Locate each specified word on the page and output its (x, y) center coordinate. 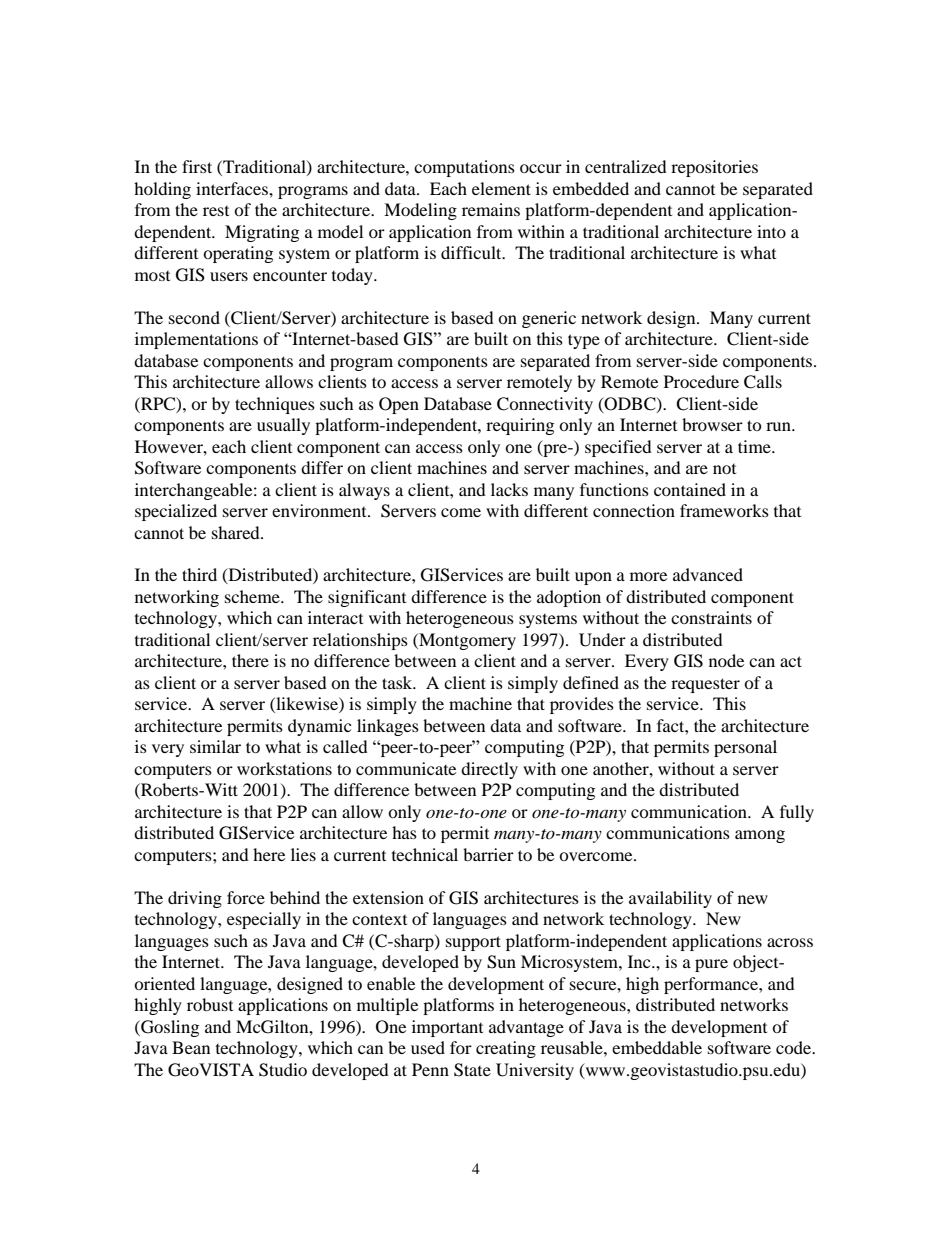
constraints (711, 617)
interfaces (233, 188)
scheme (253, 596)
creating (506, 1049)
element (501, 188)
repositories (714, 168)
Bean (191, 1047)
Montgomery (466, 641)
